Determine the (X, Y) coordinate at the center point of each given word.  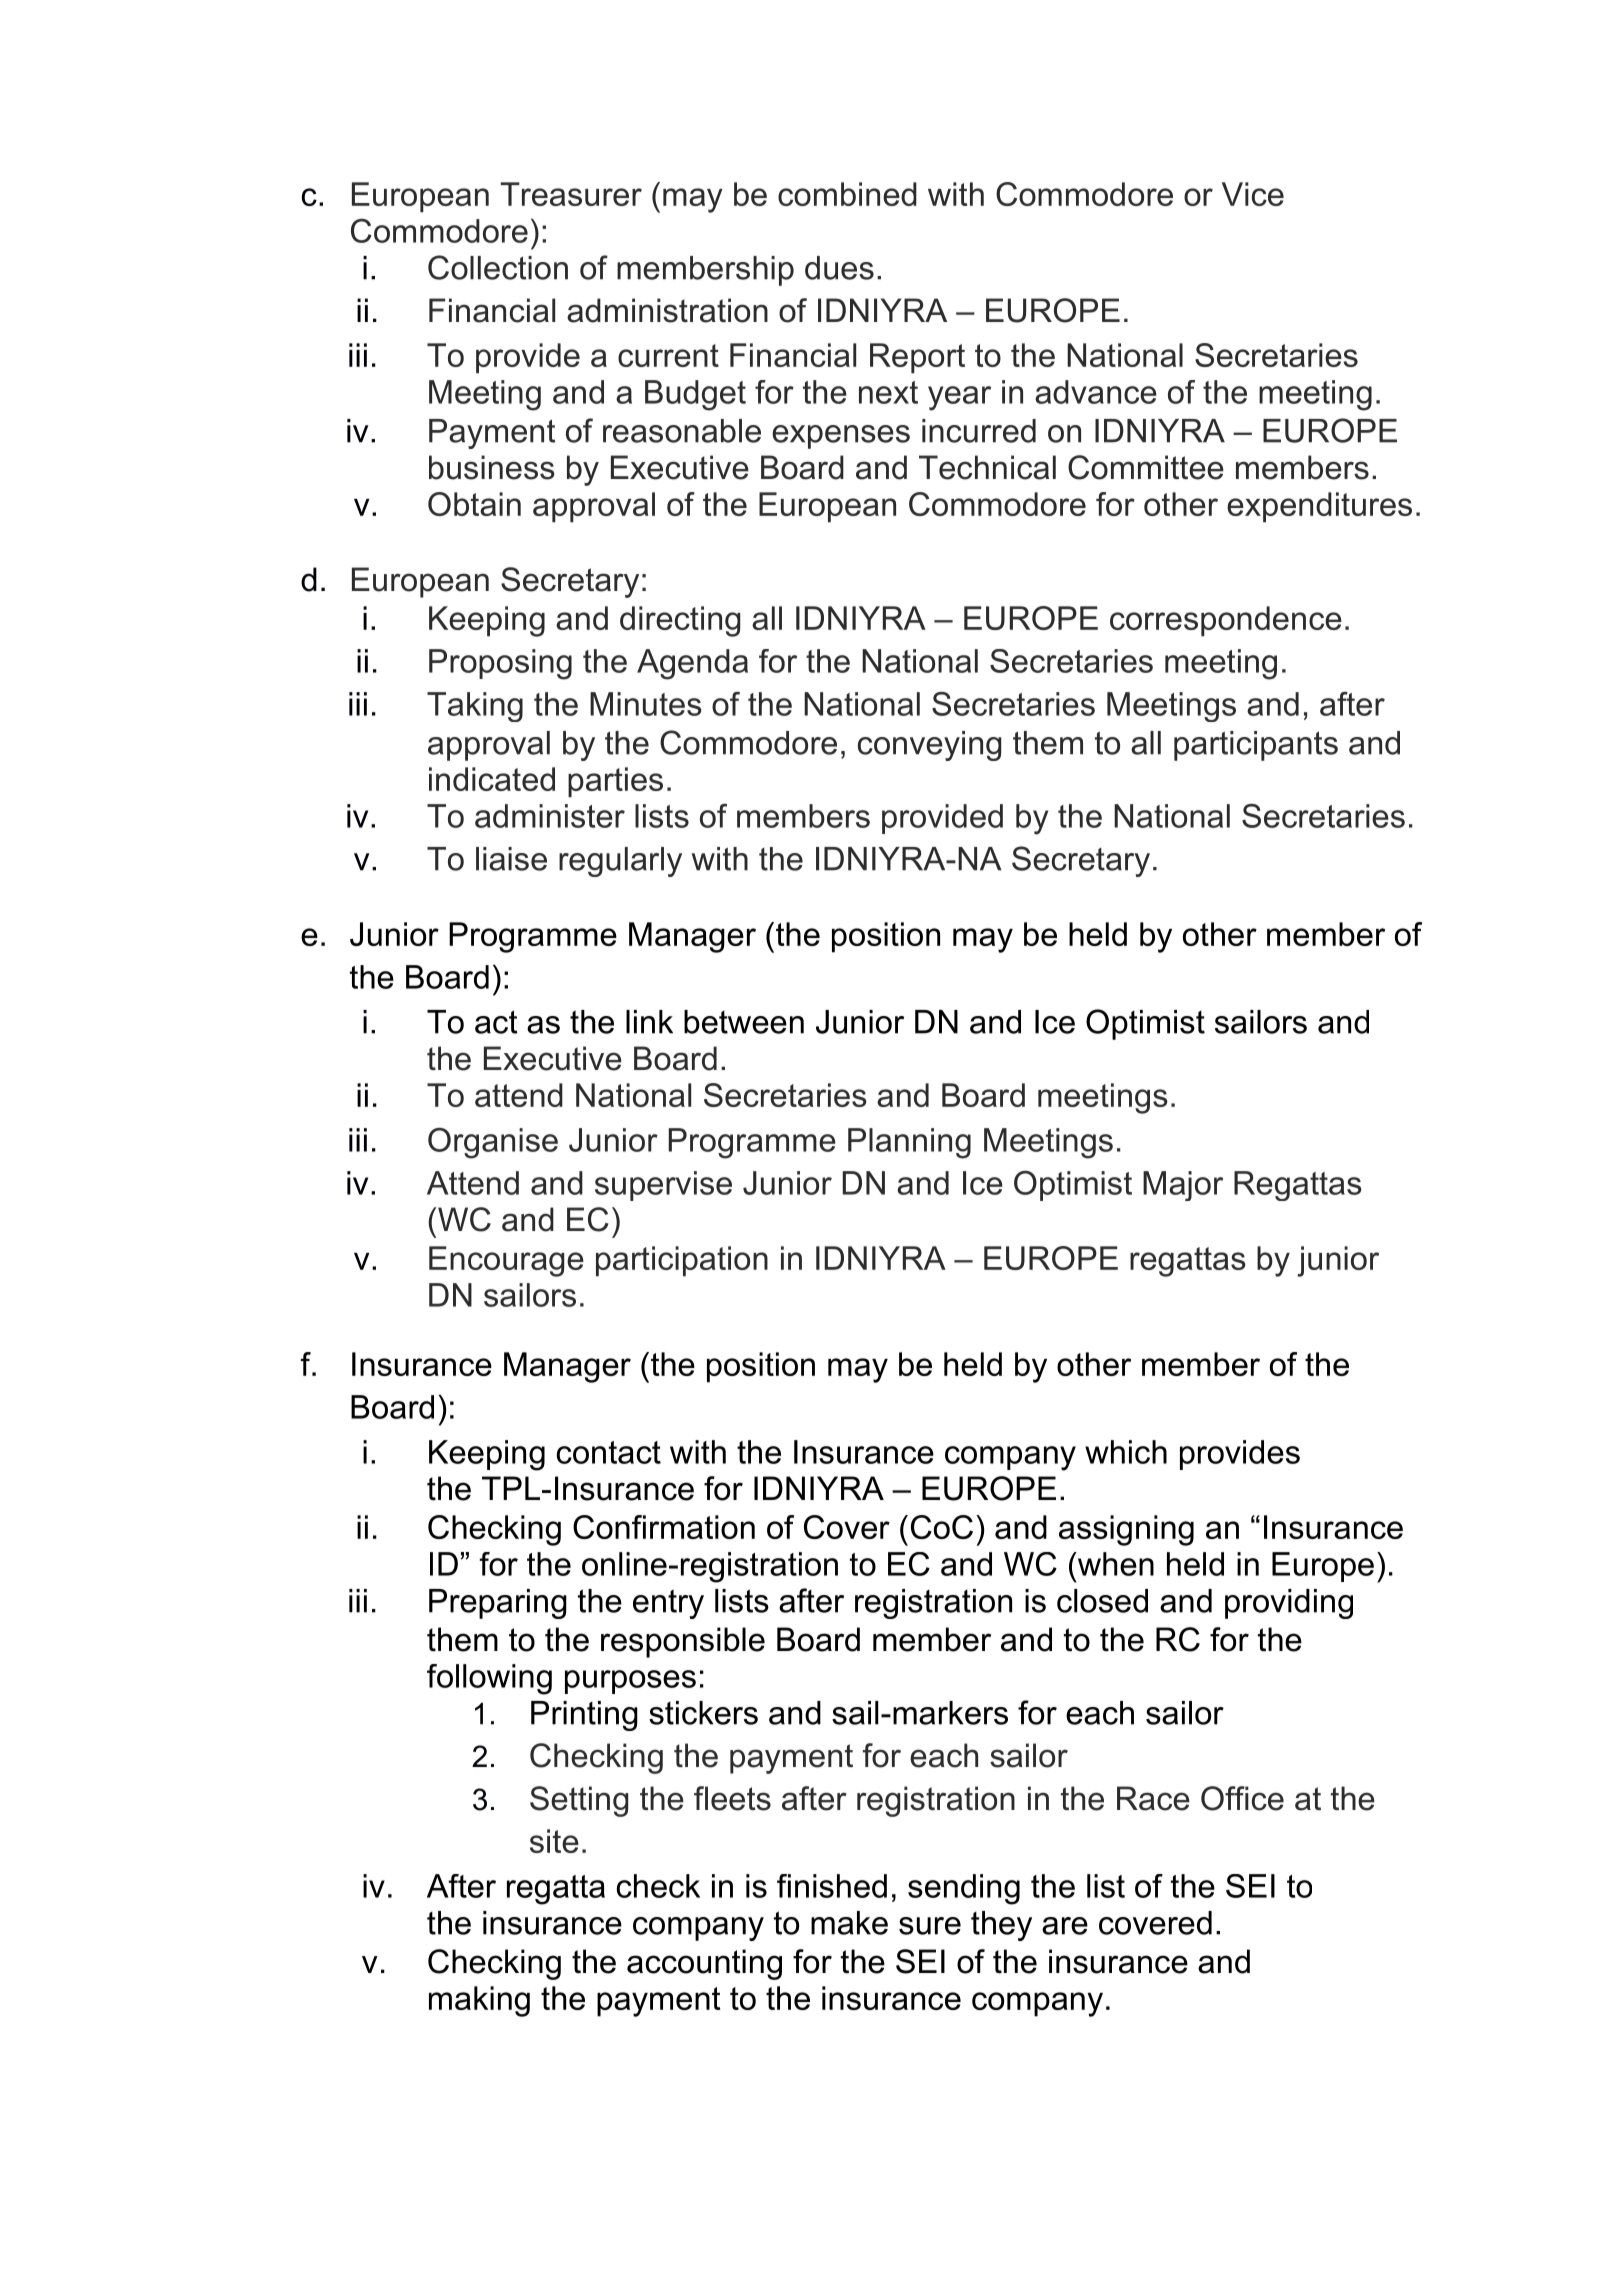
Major (1183, 1186)
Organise (493, 1143)
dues (839, 268)
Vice (1253, 194)
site (554, 1841)
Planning (909, 1143)
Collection (498, 267)
